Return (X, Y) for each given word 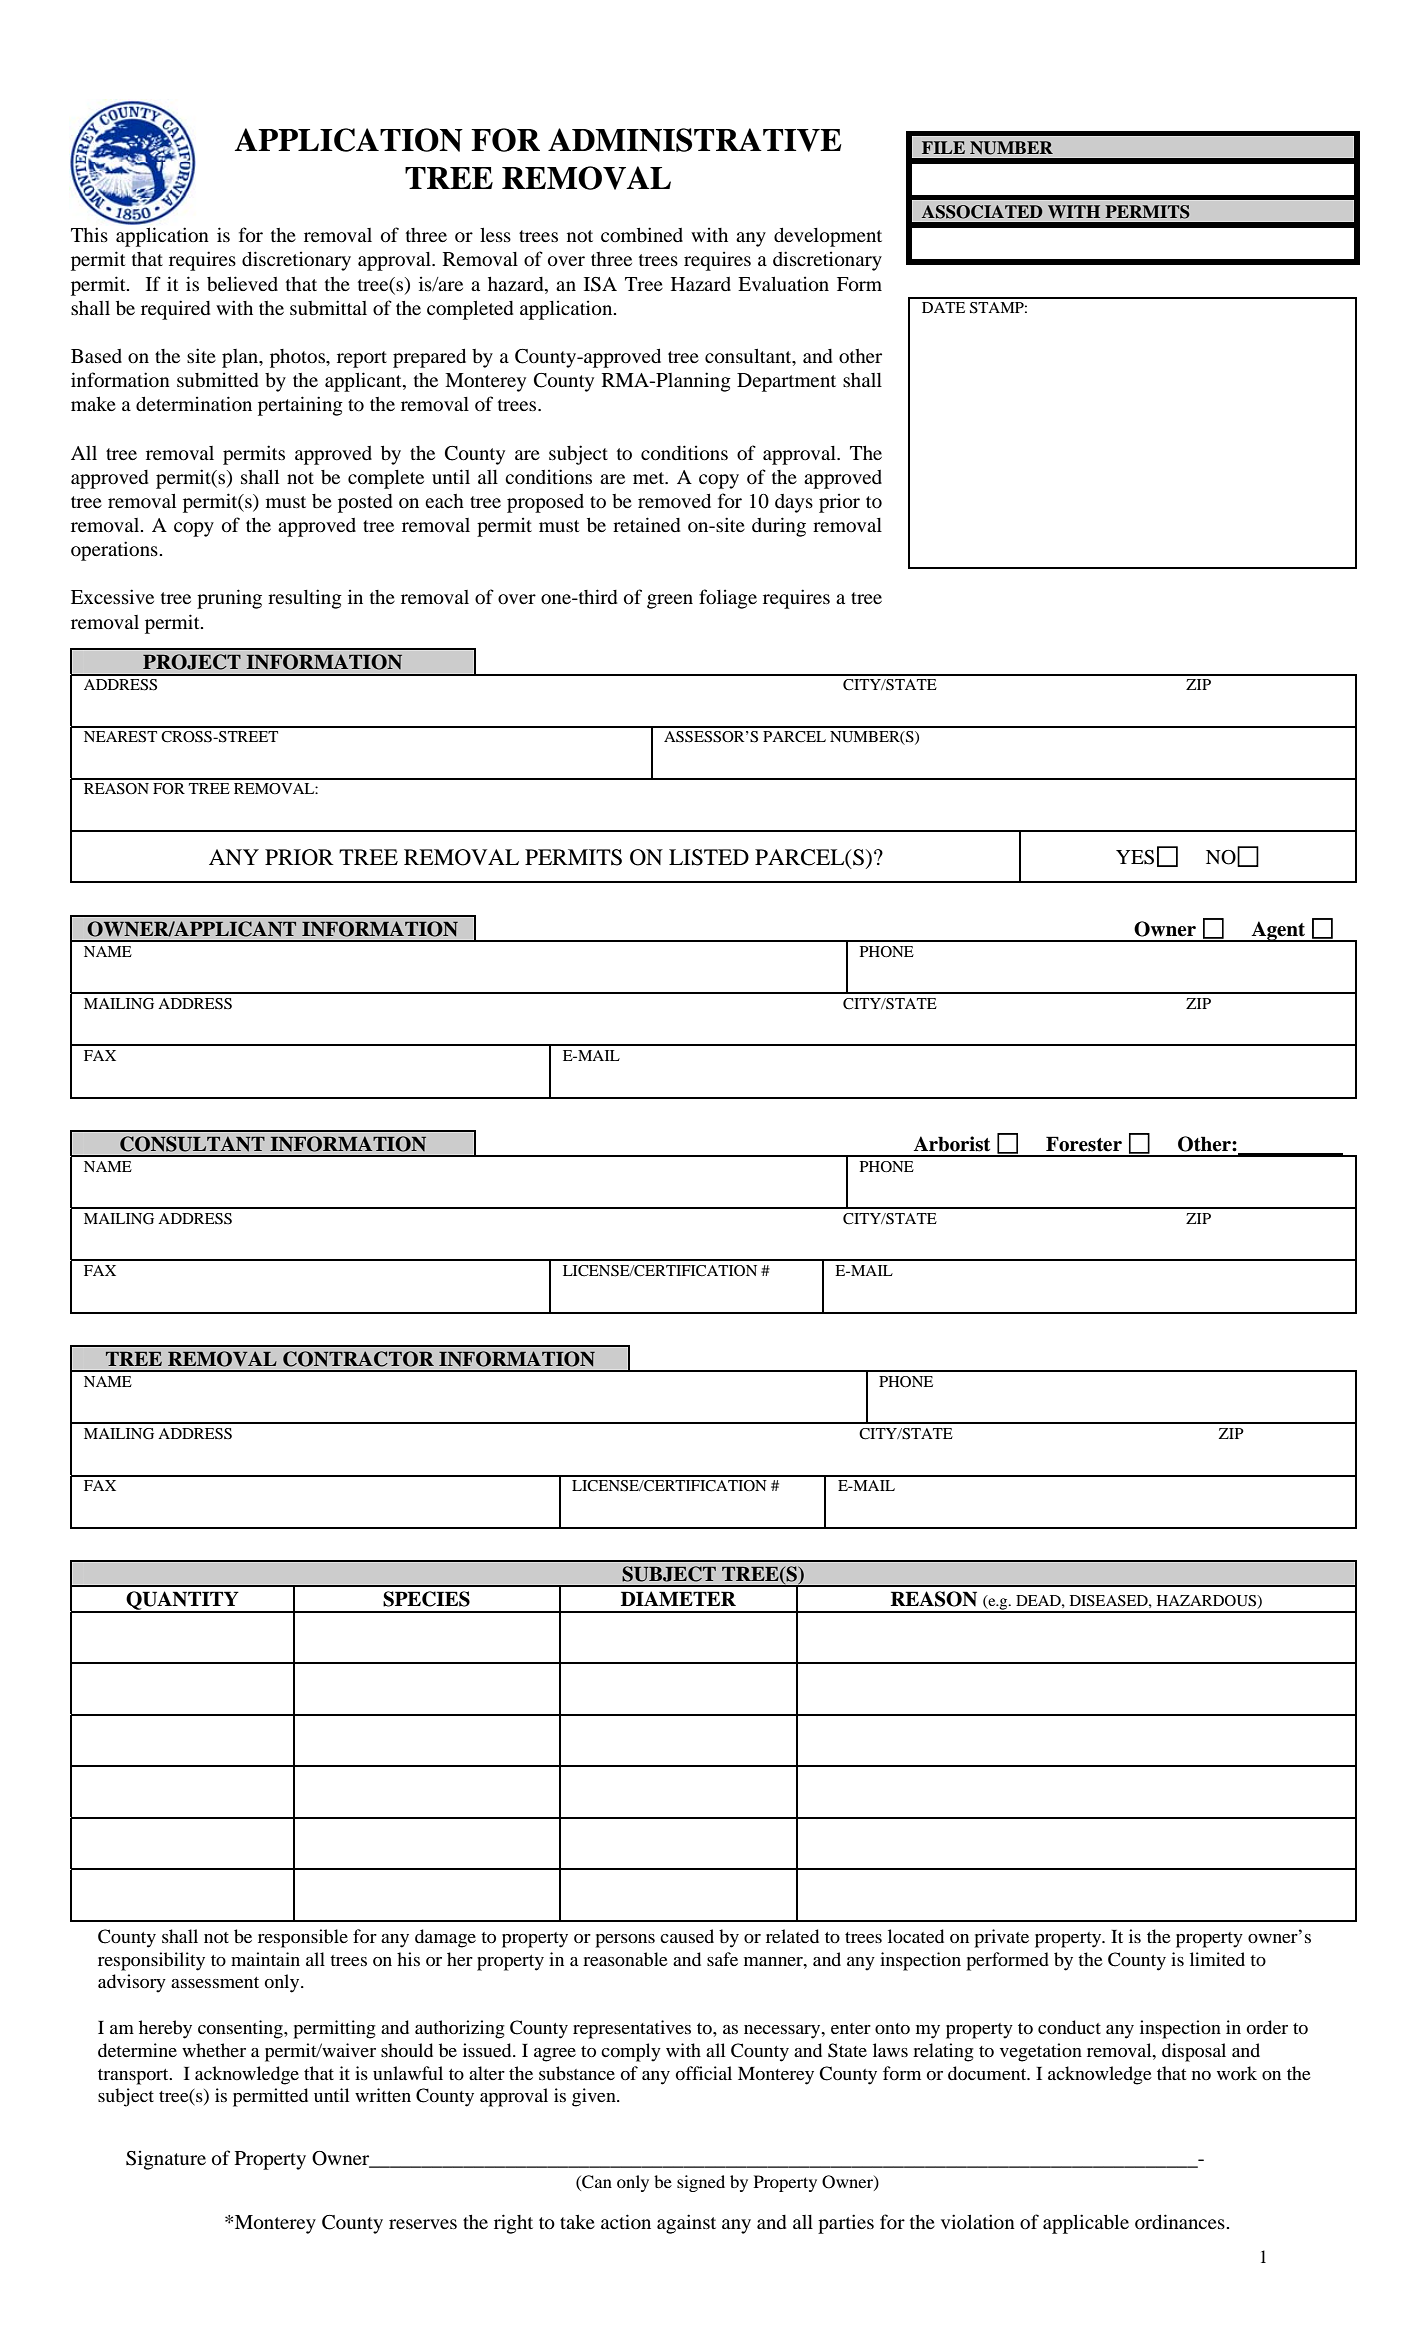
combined (642, 234)
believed (242, 283)
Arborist (951, 1144)
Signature (166, 2160)
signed (701, 2183)
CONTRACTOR (358, 1359)
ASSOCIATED (982, 212)
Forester (1084, 1144)
